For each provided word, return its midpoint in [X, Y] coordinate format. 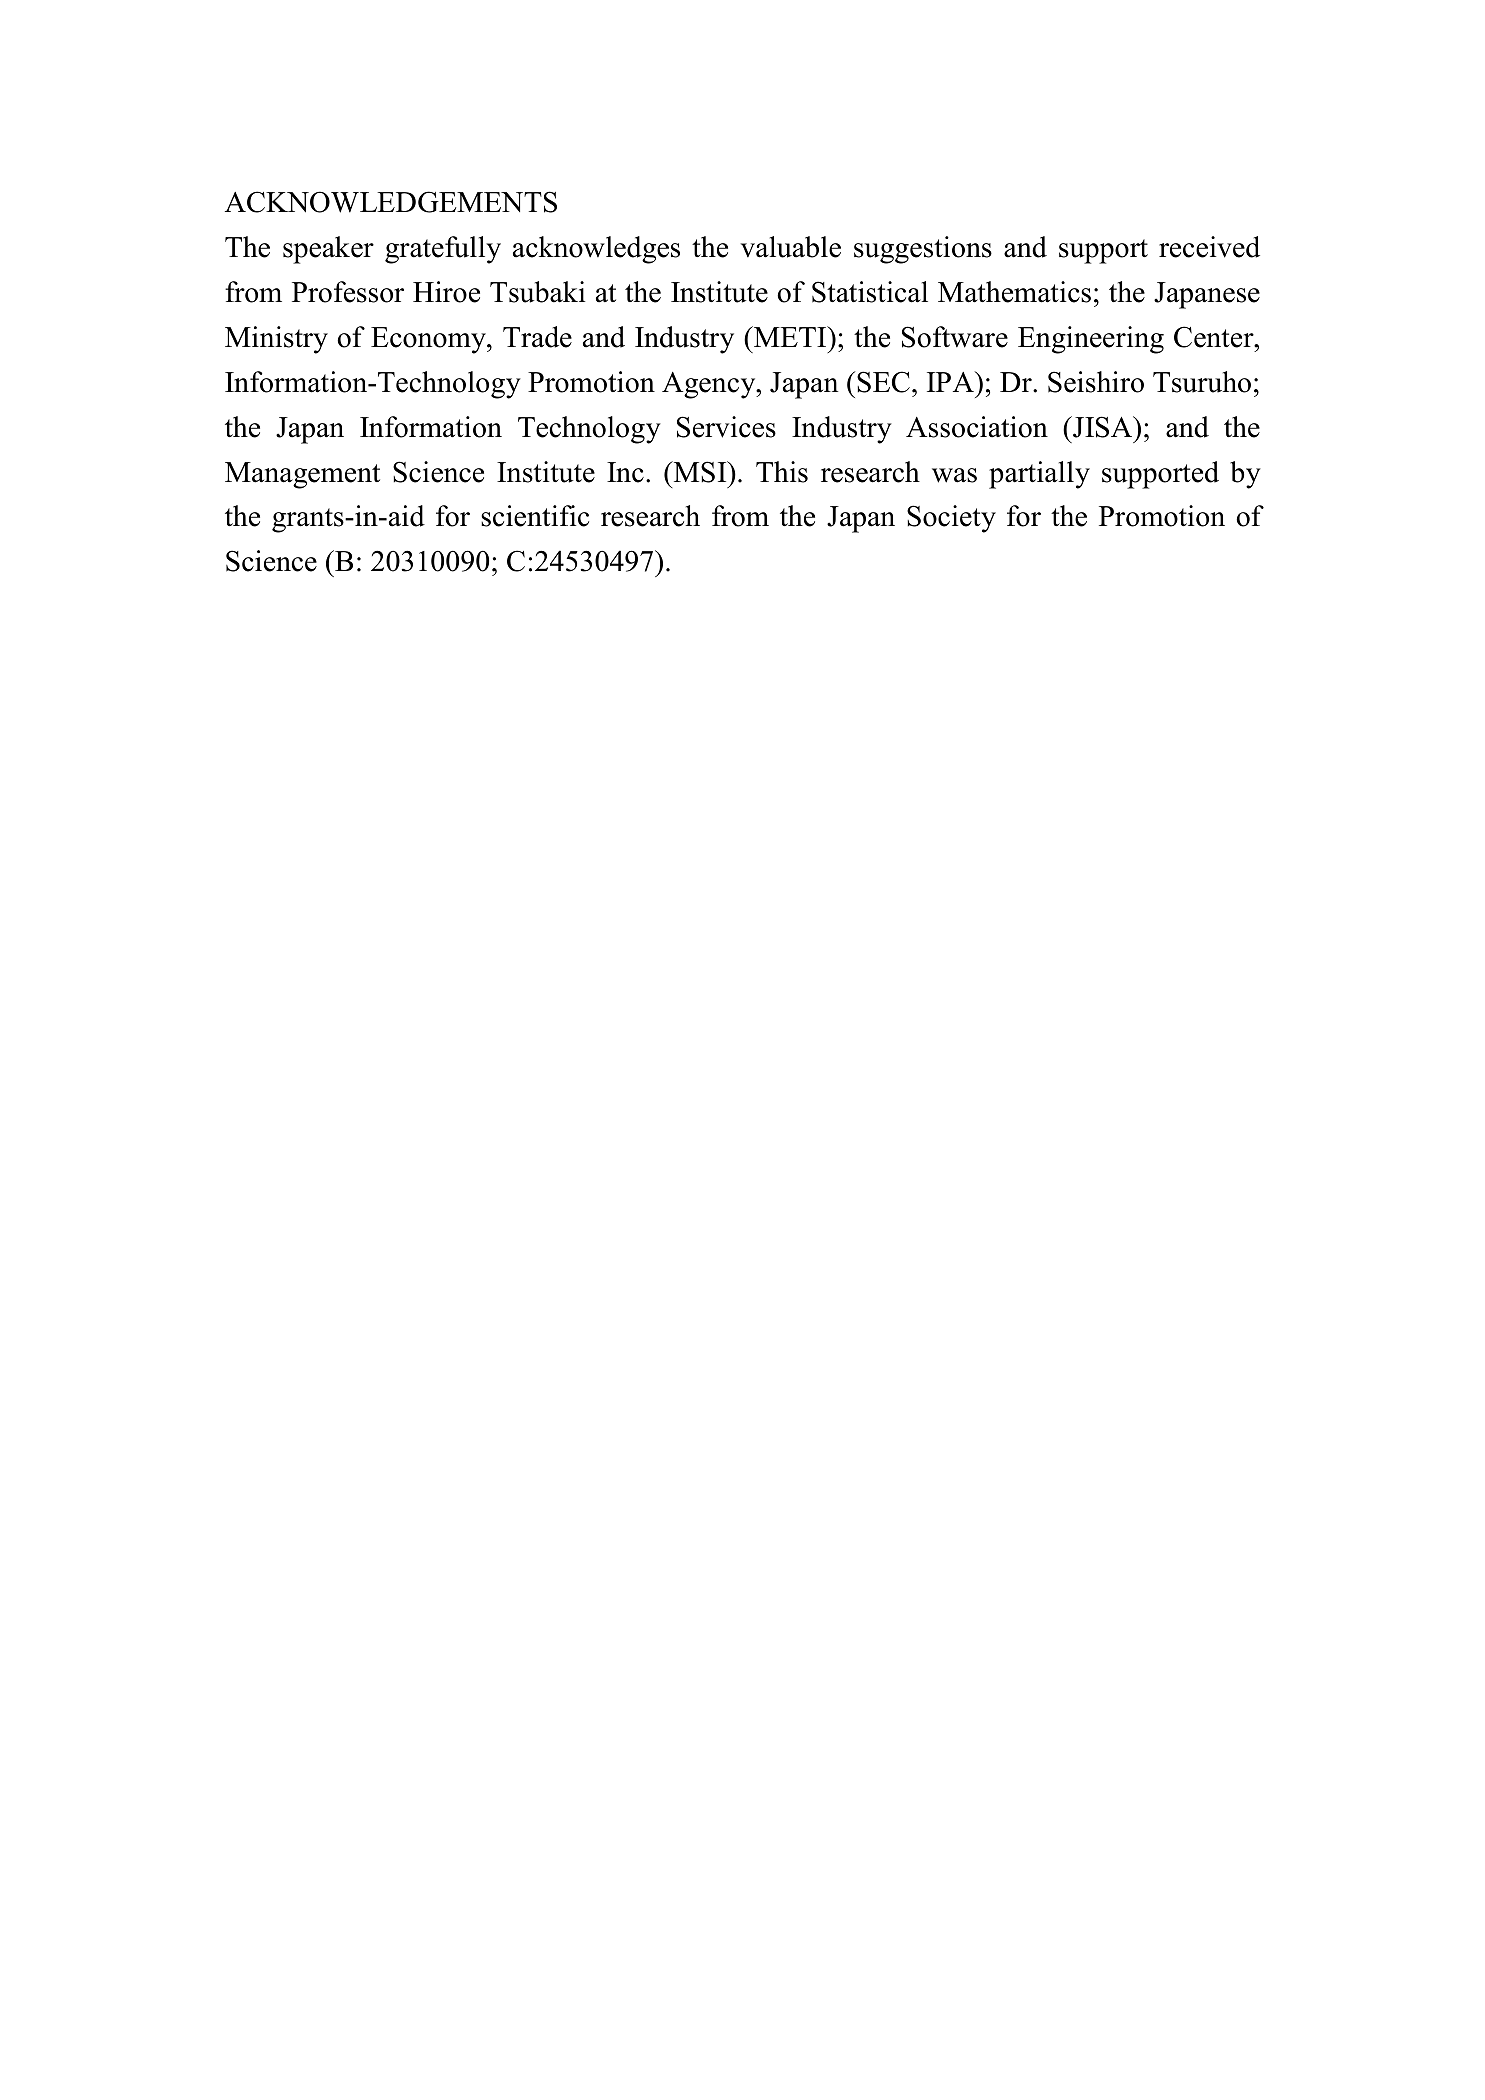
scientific [535, 516]
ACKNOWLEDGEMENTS [391, 202]
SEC [883, 382]
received [1209, 247]
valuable [790, 247]
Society [951, 519]
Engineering [1091, 340]
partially [1039, 475]
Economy [429, 340]
